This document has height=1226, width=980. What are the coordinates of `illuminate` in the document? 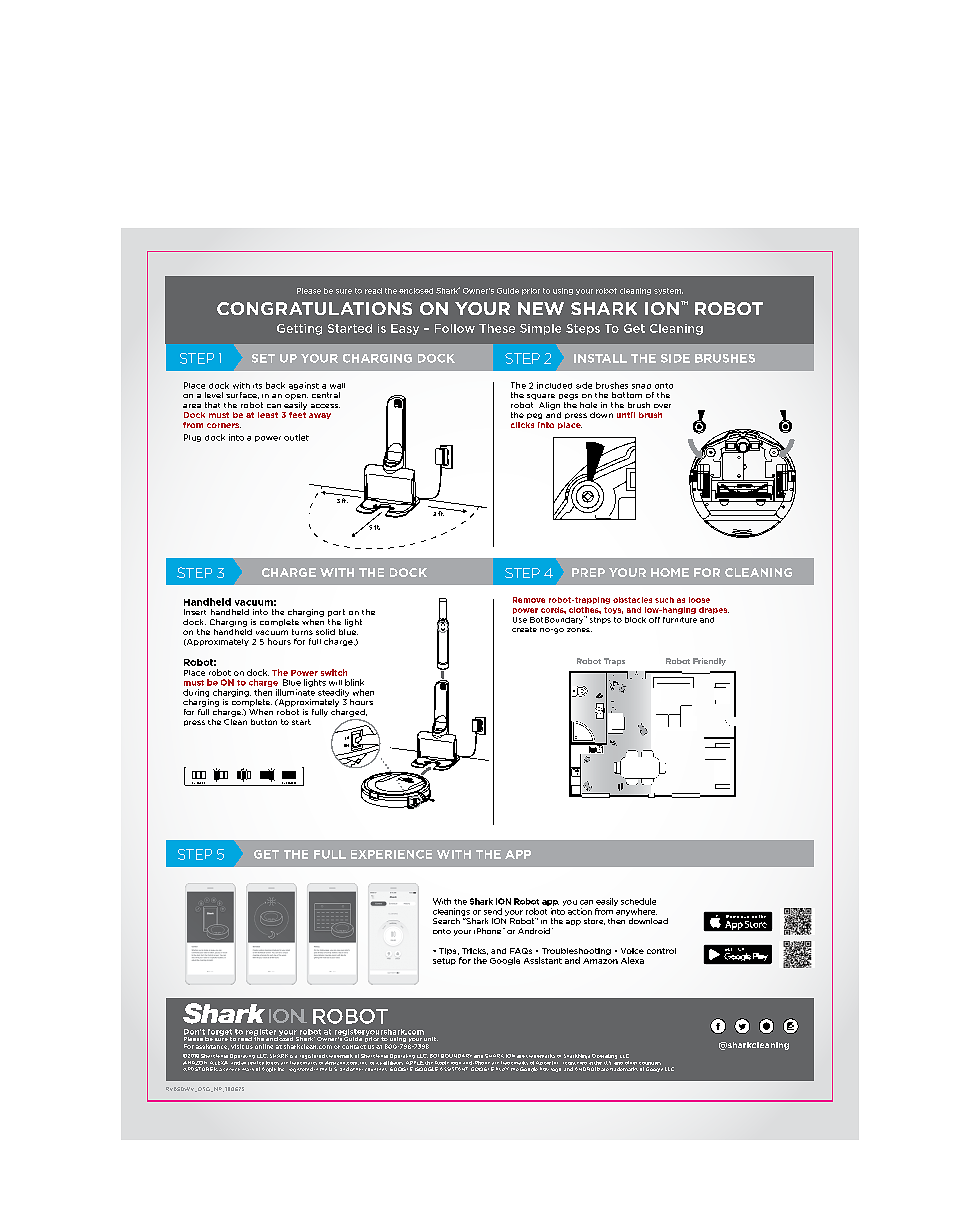 It's located at (295, 692).
